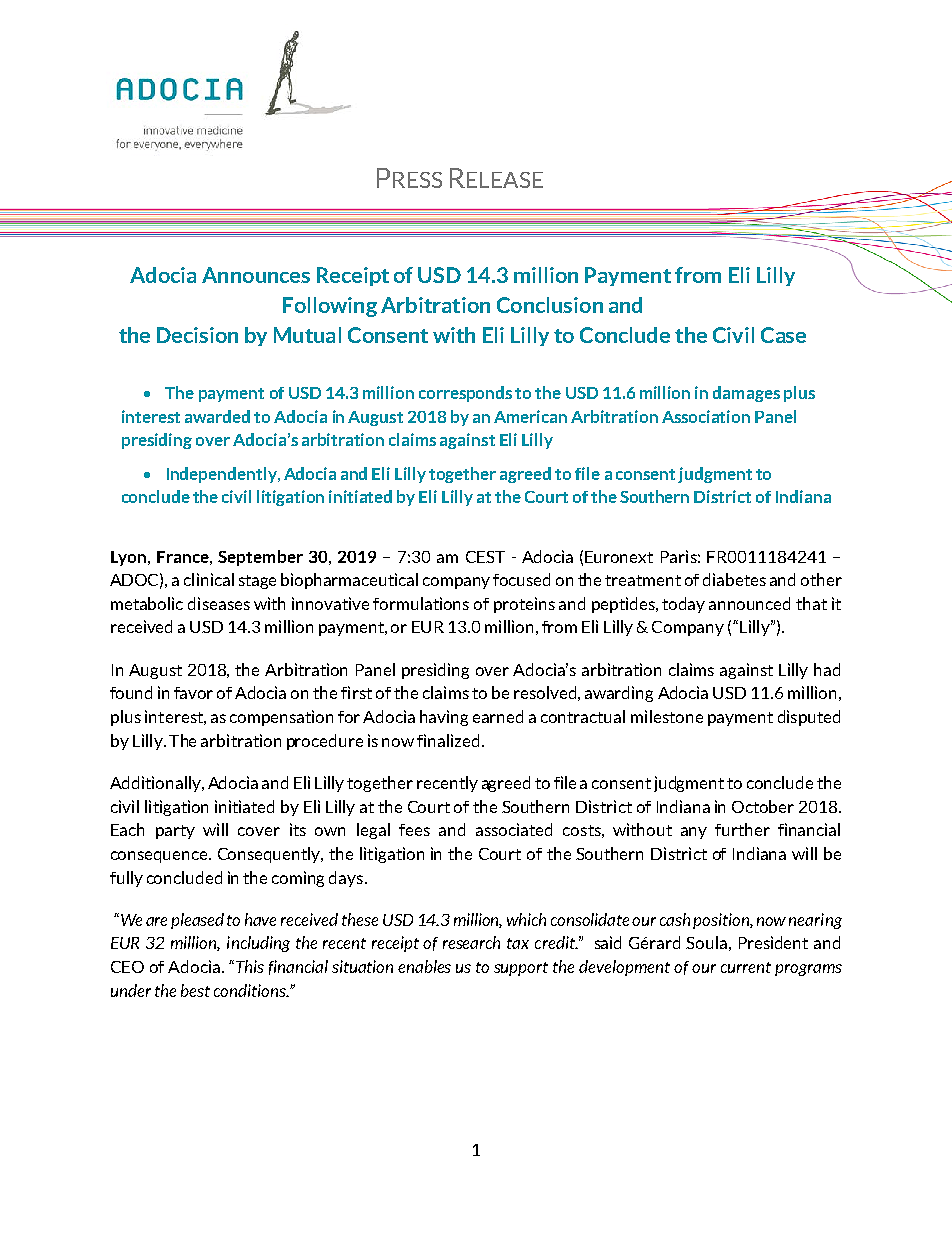 Image resolution: width=952 pixels, height=1233 pixels. Describe the element at coordinates (448, 740) in the screenshot. I see `finalized` at that location.
